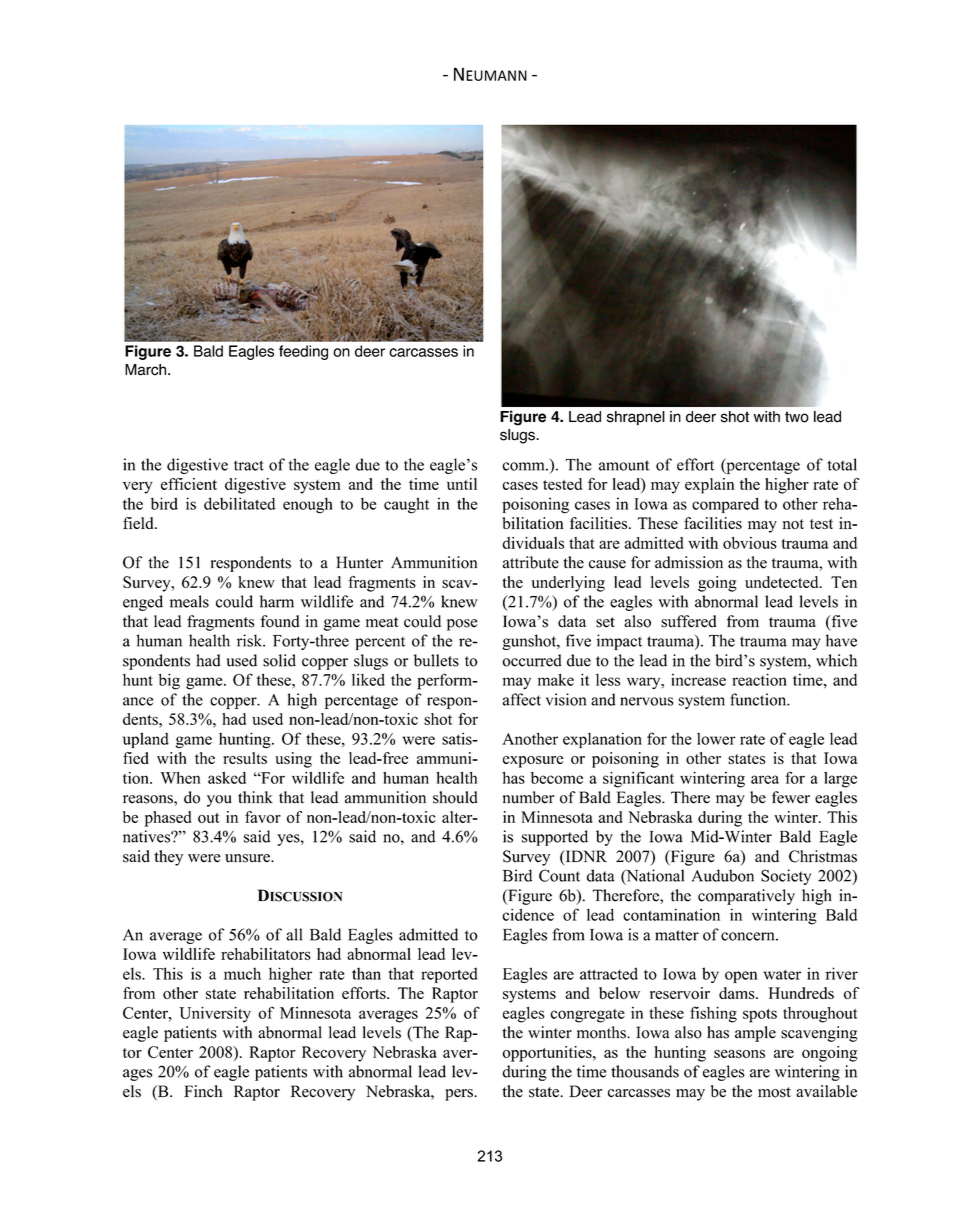  What do you see at coordinates (555, 838) in the screenshot?
I see `supported` at bounding box center [555, 838].
